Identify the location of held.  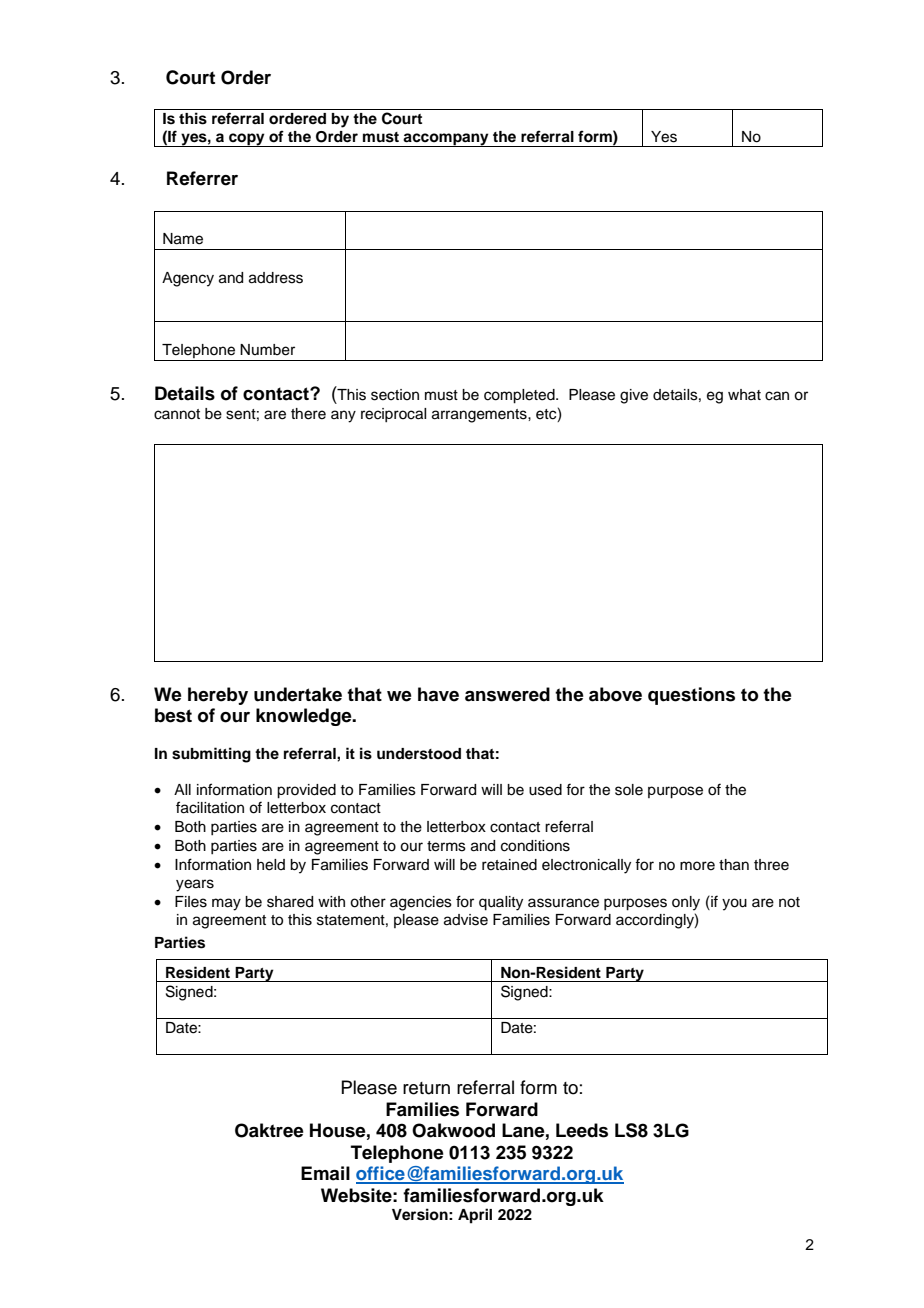
(271, 865).
